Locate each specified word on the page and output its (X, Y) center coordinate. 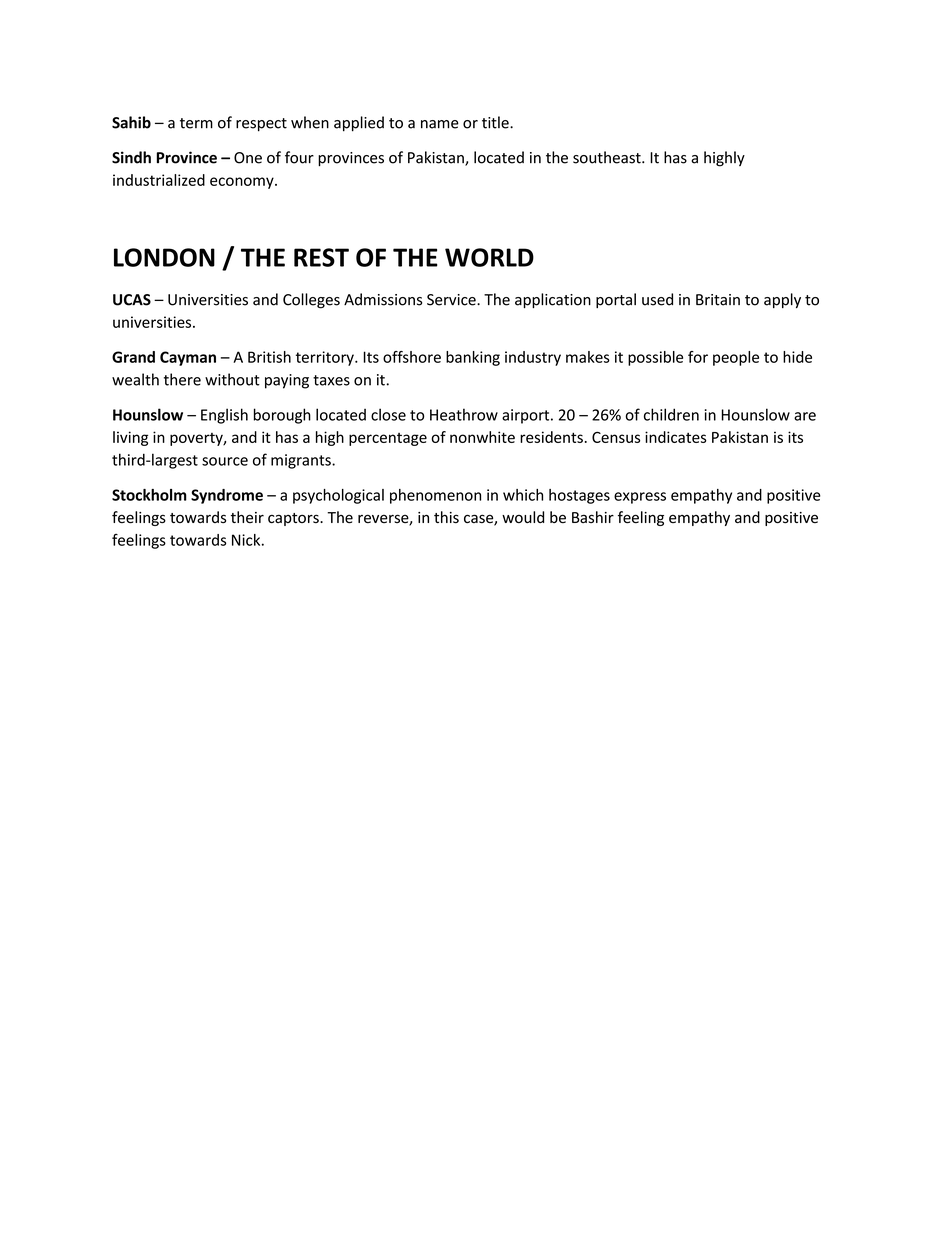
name (440, 124)
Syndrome (227, 496)
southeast (608, 157)
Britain (718, 300)
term (196, 123)
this (446, 517)
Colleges (311, 301)
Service (452, 300)
